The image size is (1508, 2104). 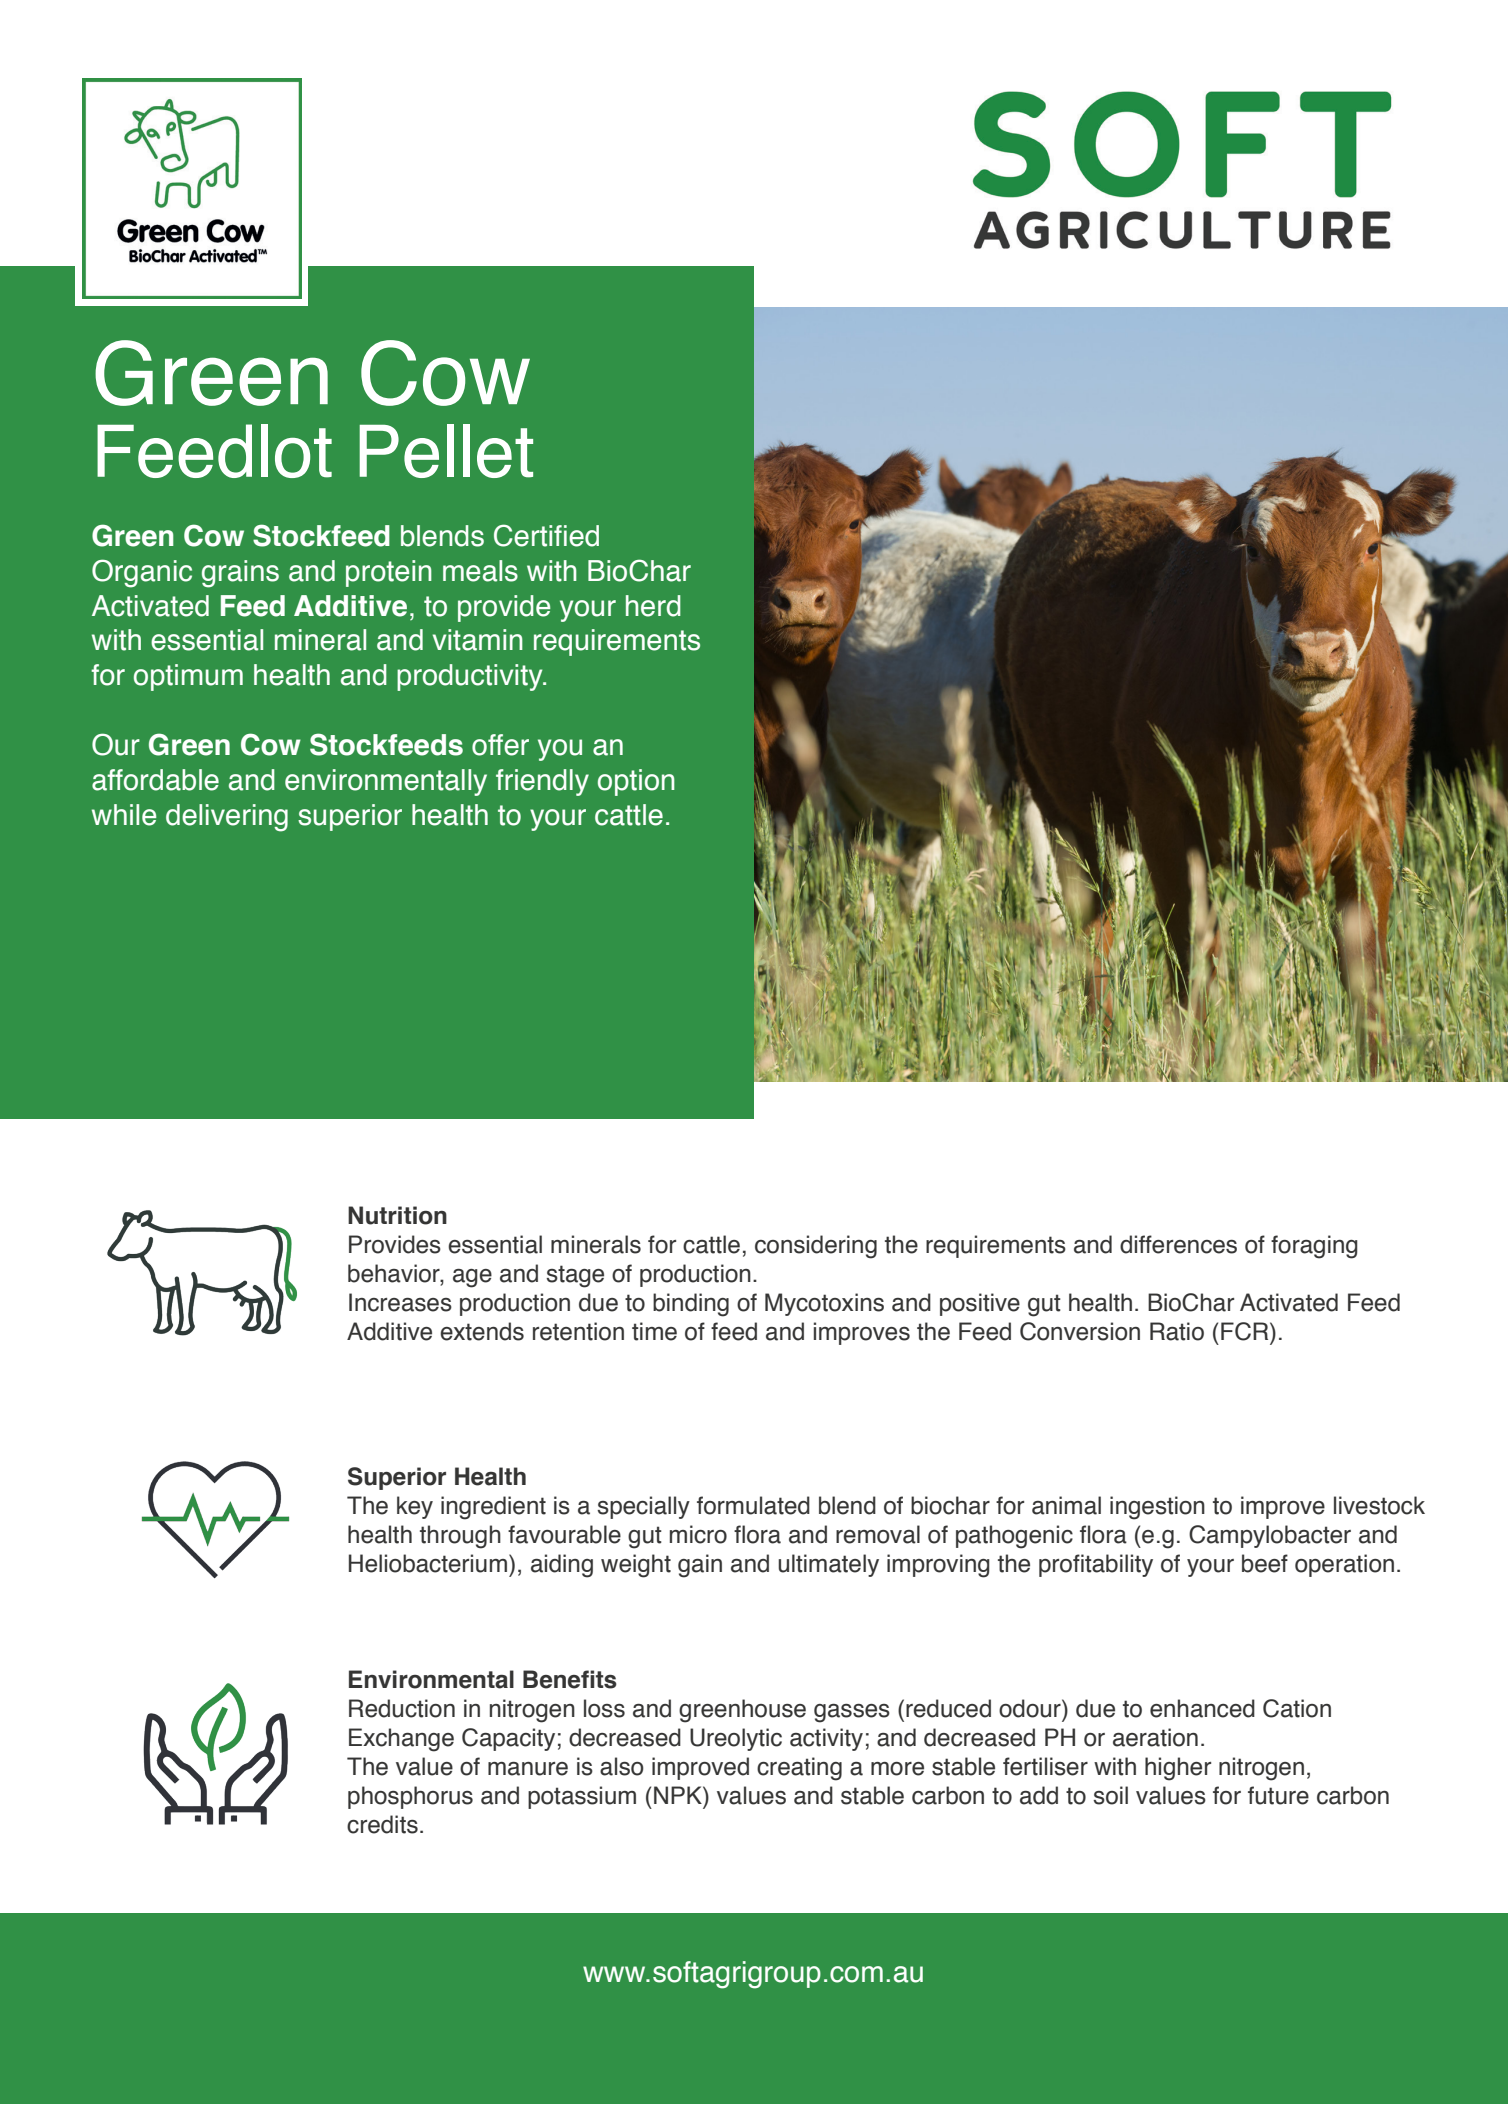 What do you see at coordinates (382, 1824) in the document?
I see `credits` at bounding box center [382, 1824].
